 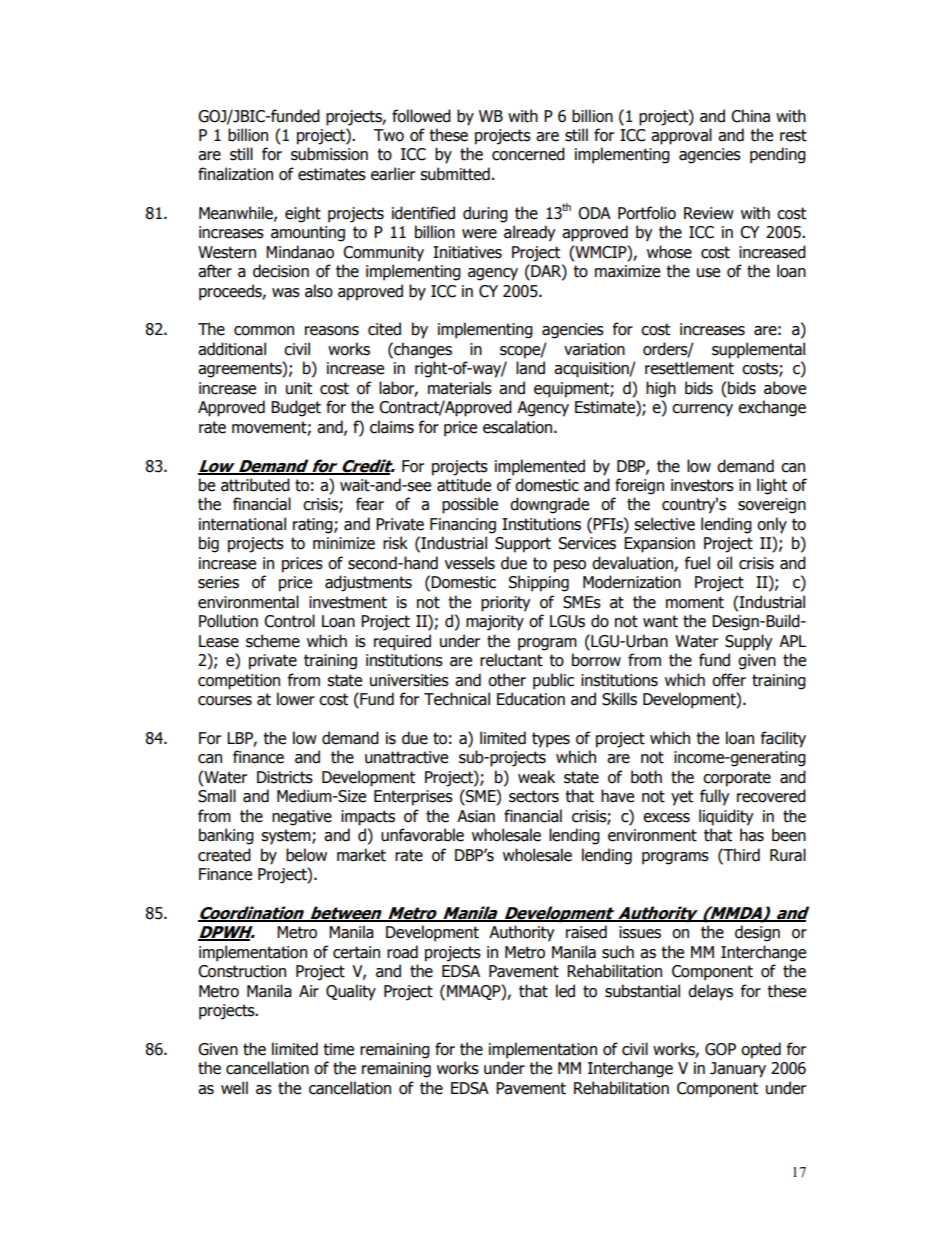 I want to click on Districts, so click(x=285, y=777).
